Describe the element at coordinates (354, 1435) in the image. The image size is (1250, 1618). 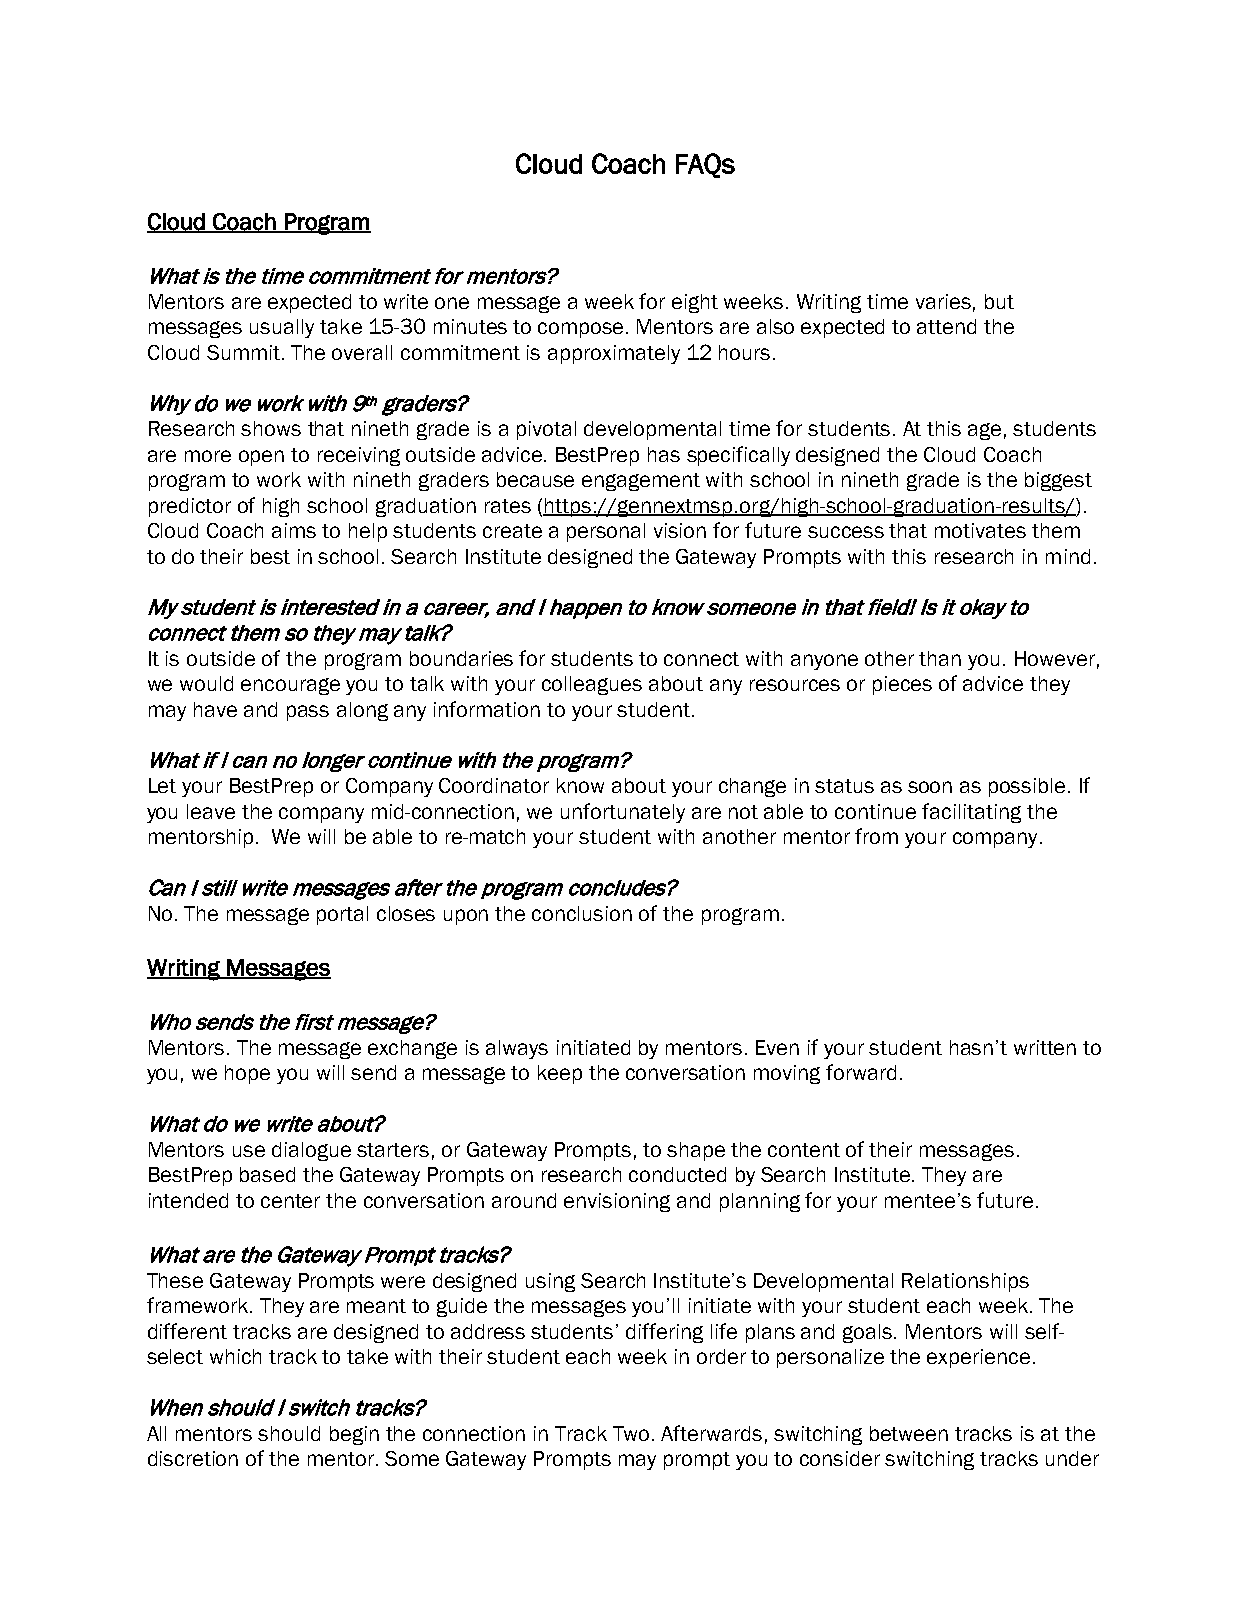
I see `begin` at that location.
